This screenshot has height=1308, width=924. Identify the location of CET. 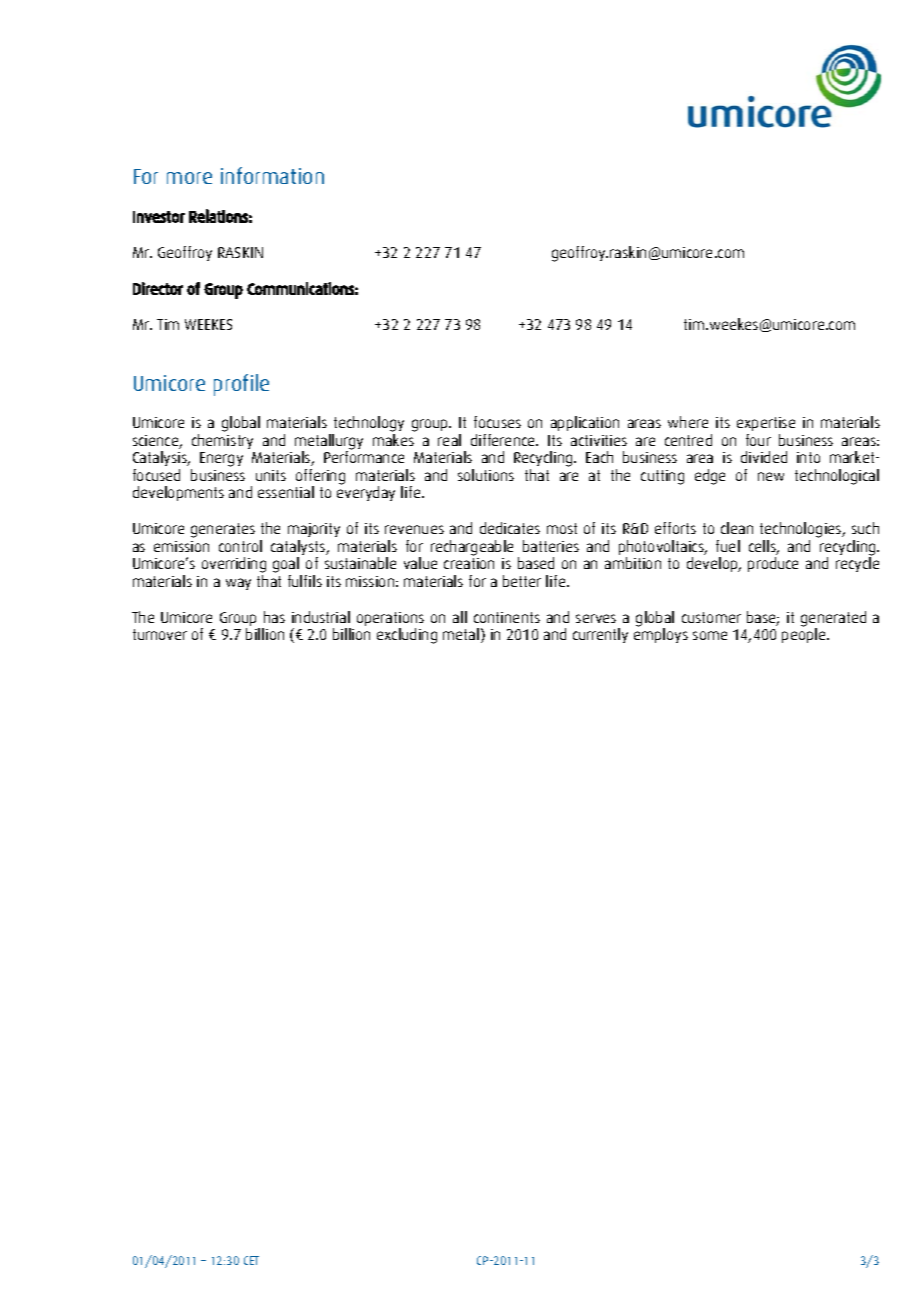
(251, 1260).
